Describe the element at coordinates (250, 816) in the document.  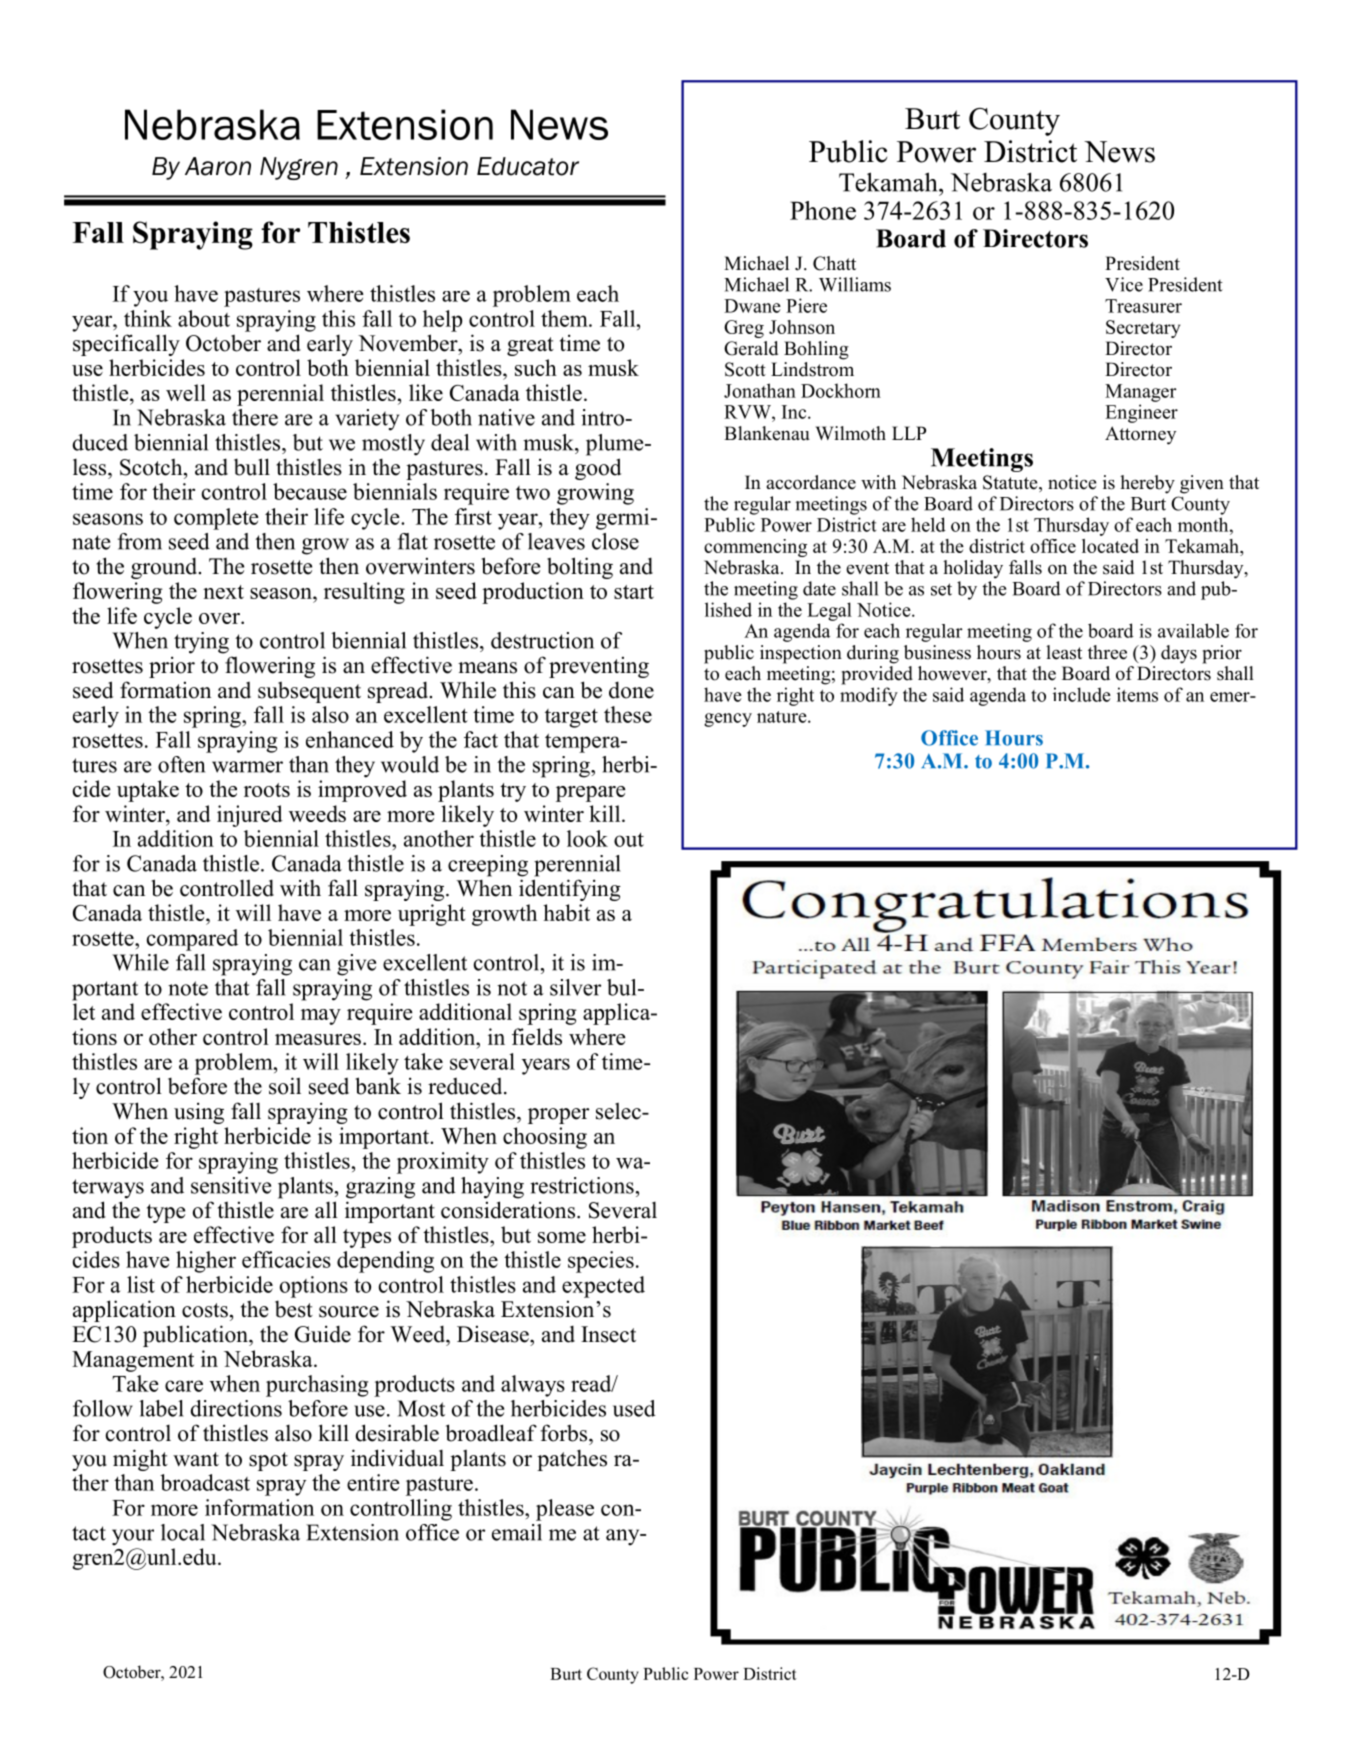
I see `injured` at that location.
